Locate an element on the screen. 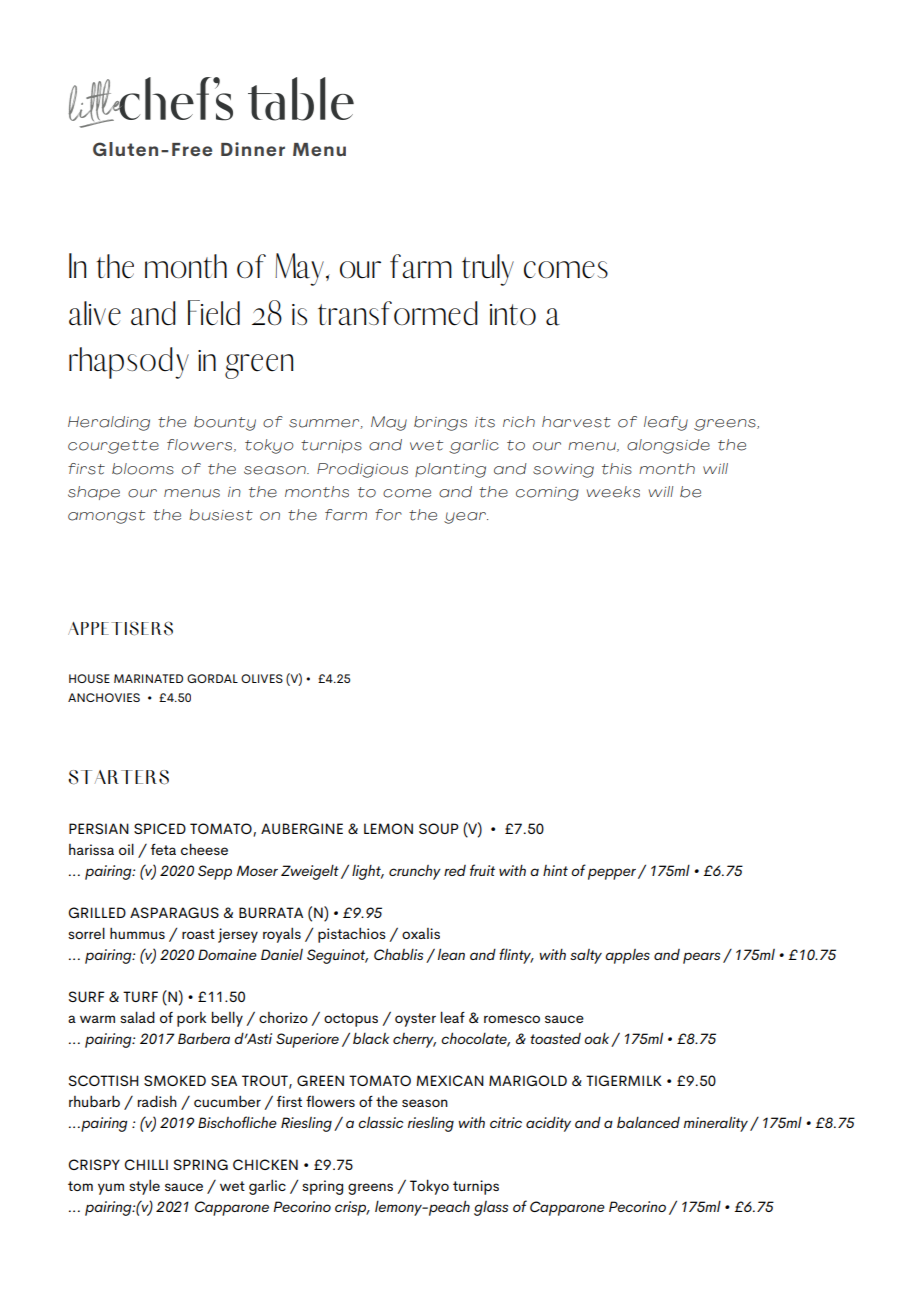 The width and height of the screenshot is (924, 1308). oxalis is located at coordinates (421, 933).
